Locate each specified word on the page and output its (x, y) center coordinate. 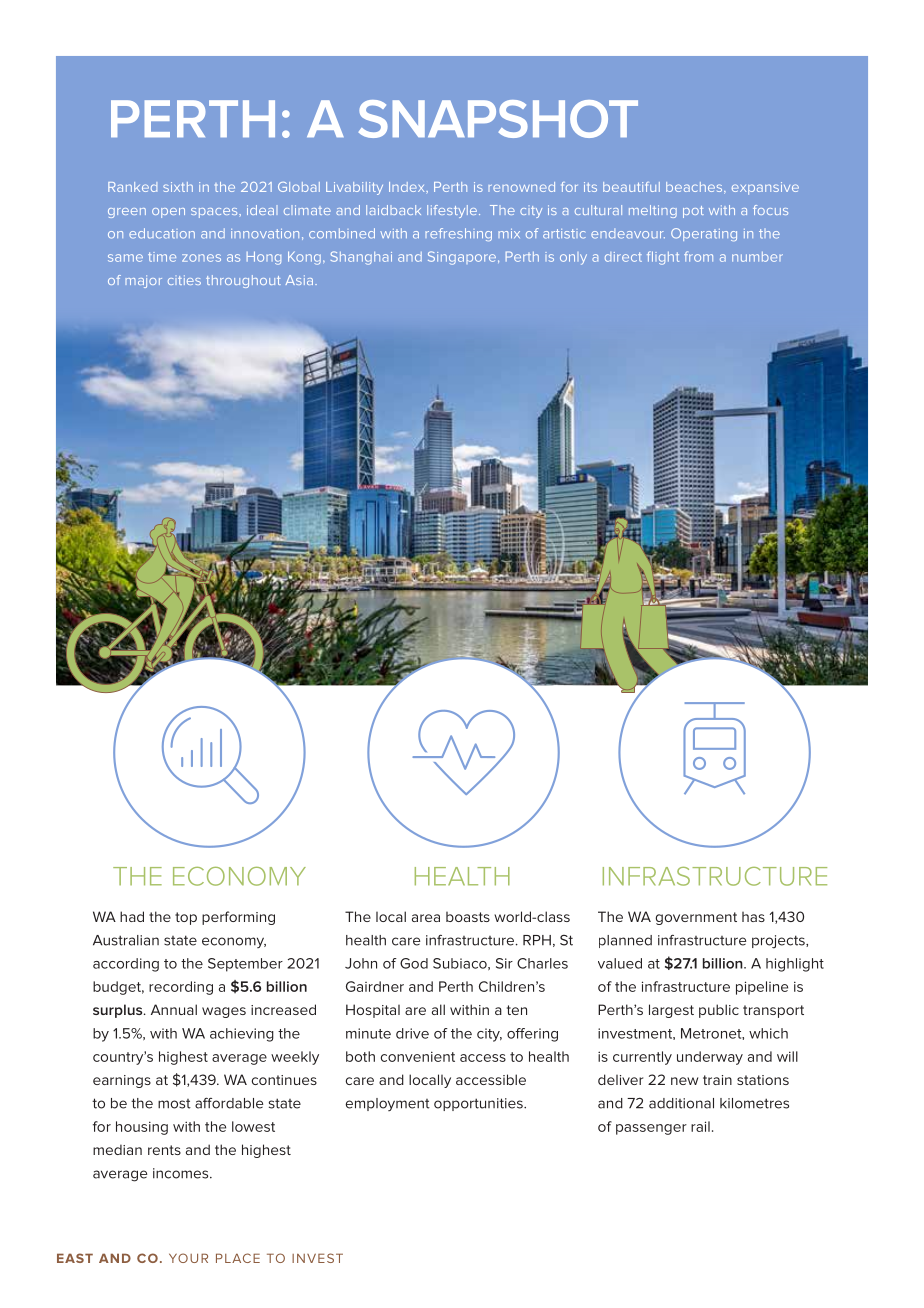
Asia (299, 280)
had (132, 916)
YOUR (188, 1258)
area (426, 918)
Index (408, 187)
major (143, 281)
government (696, 918)
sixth (178, 187)
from (698, 256)
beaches (695, 188)
